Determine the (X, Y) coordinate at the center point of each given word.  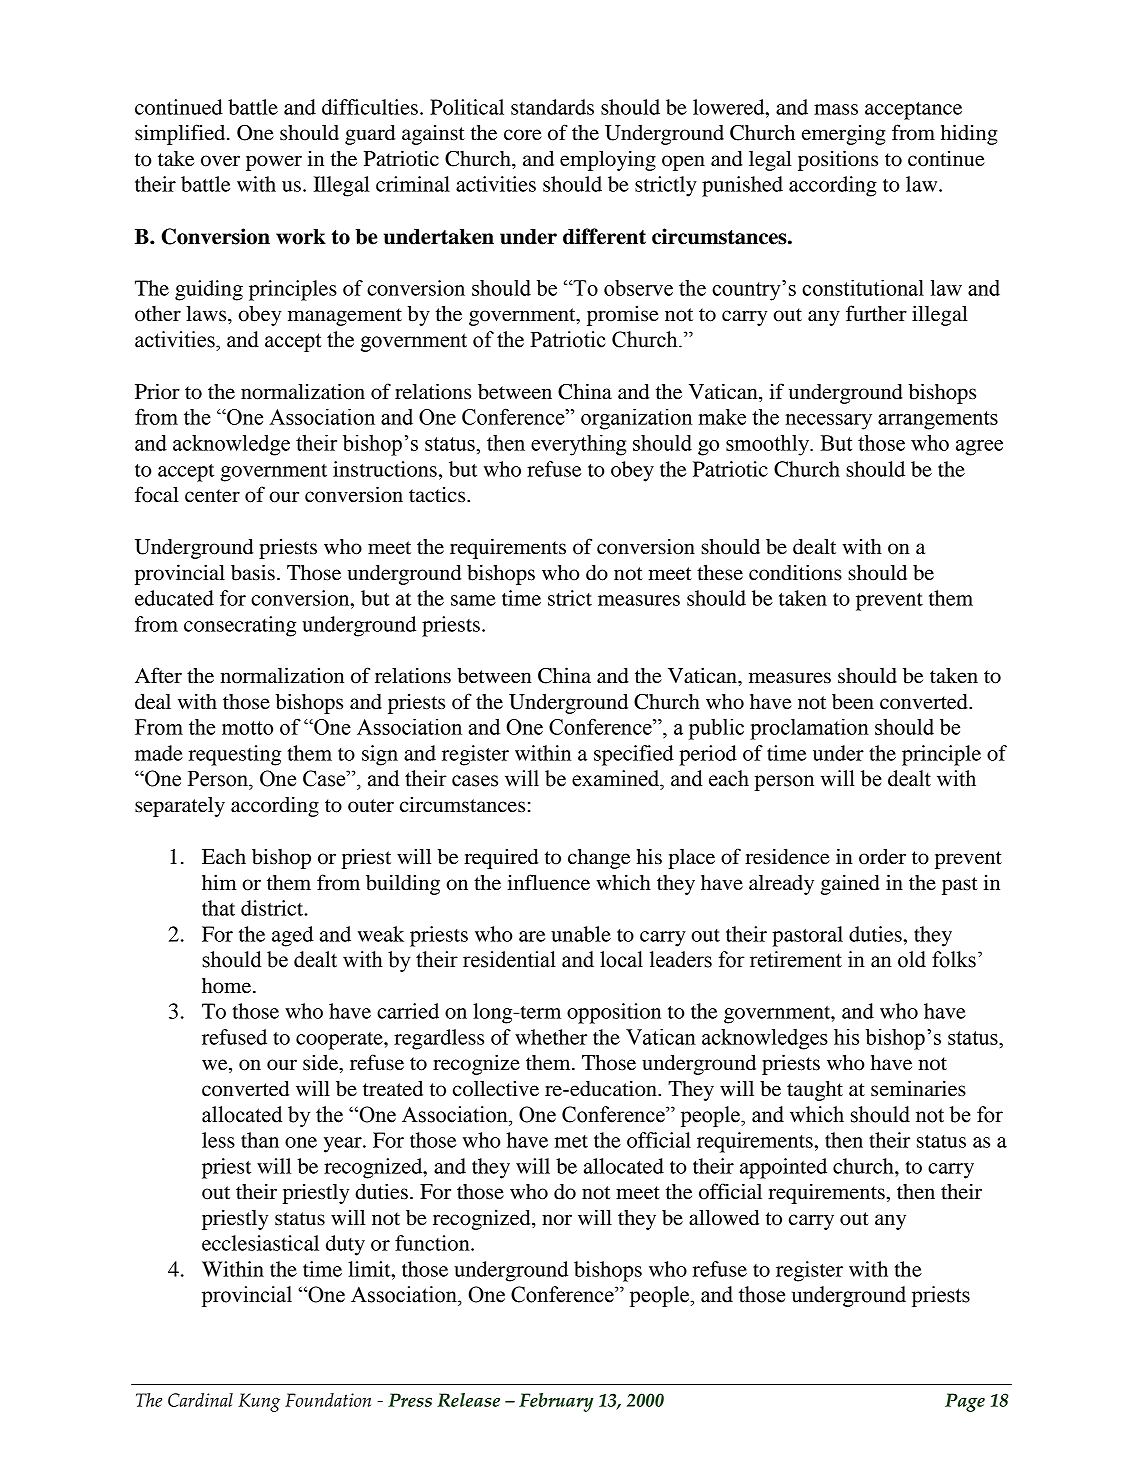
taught (815, 1091)
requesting (235, 755)
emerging (844, 135)
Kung (259, 1402)
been (853, 702)
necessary (828, 422)
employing (608, 160)
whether (551, 1037)
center (212, 496)
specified (634, 755)
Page (965, 1402)
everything (578, 445)
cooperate (340, 1041)
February (556, 1402)
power (274, 163)
